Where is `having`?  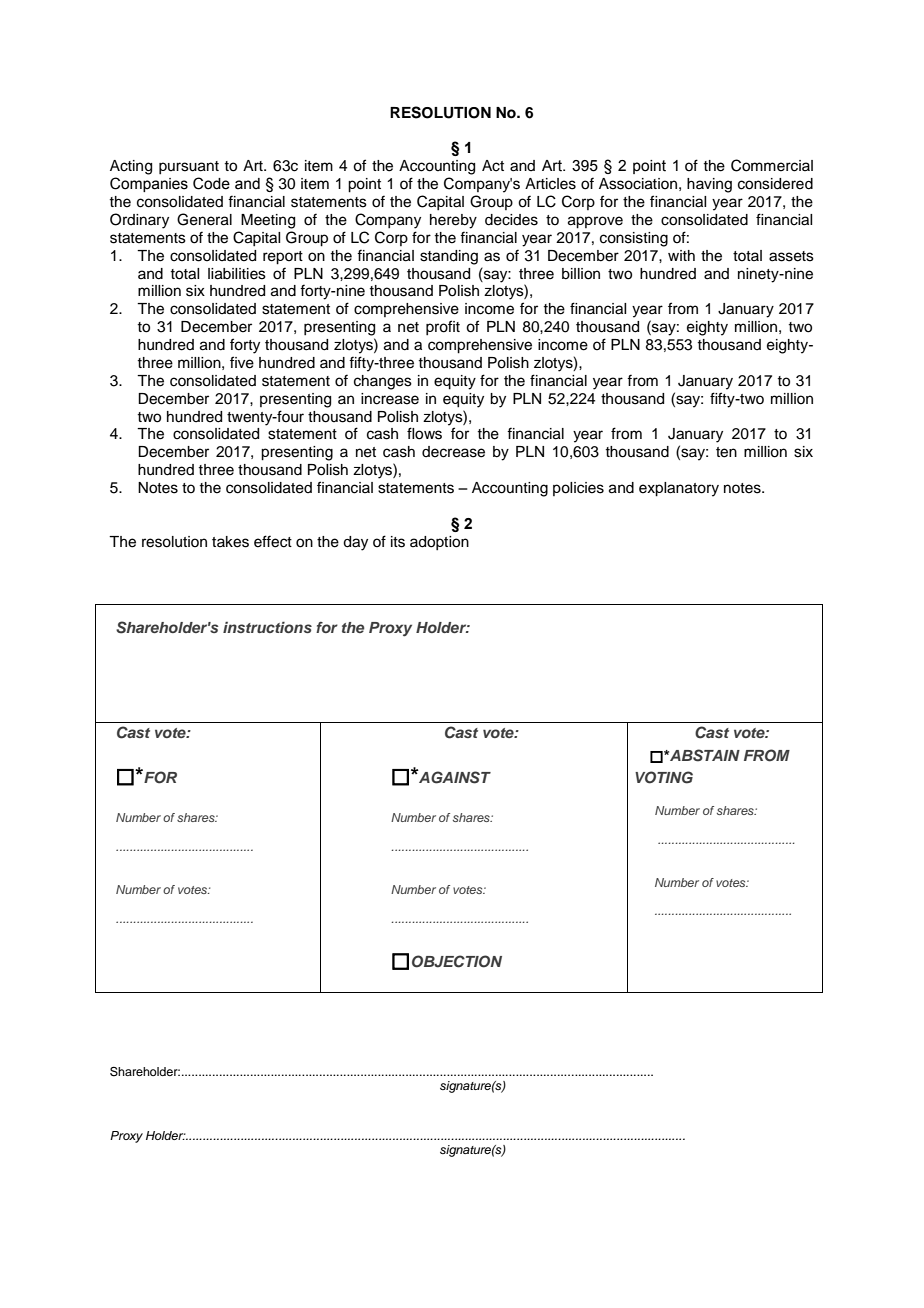
having is located at coordinates (709, 185).
